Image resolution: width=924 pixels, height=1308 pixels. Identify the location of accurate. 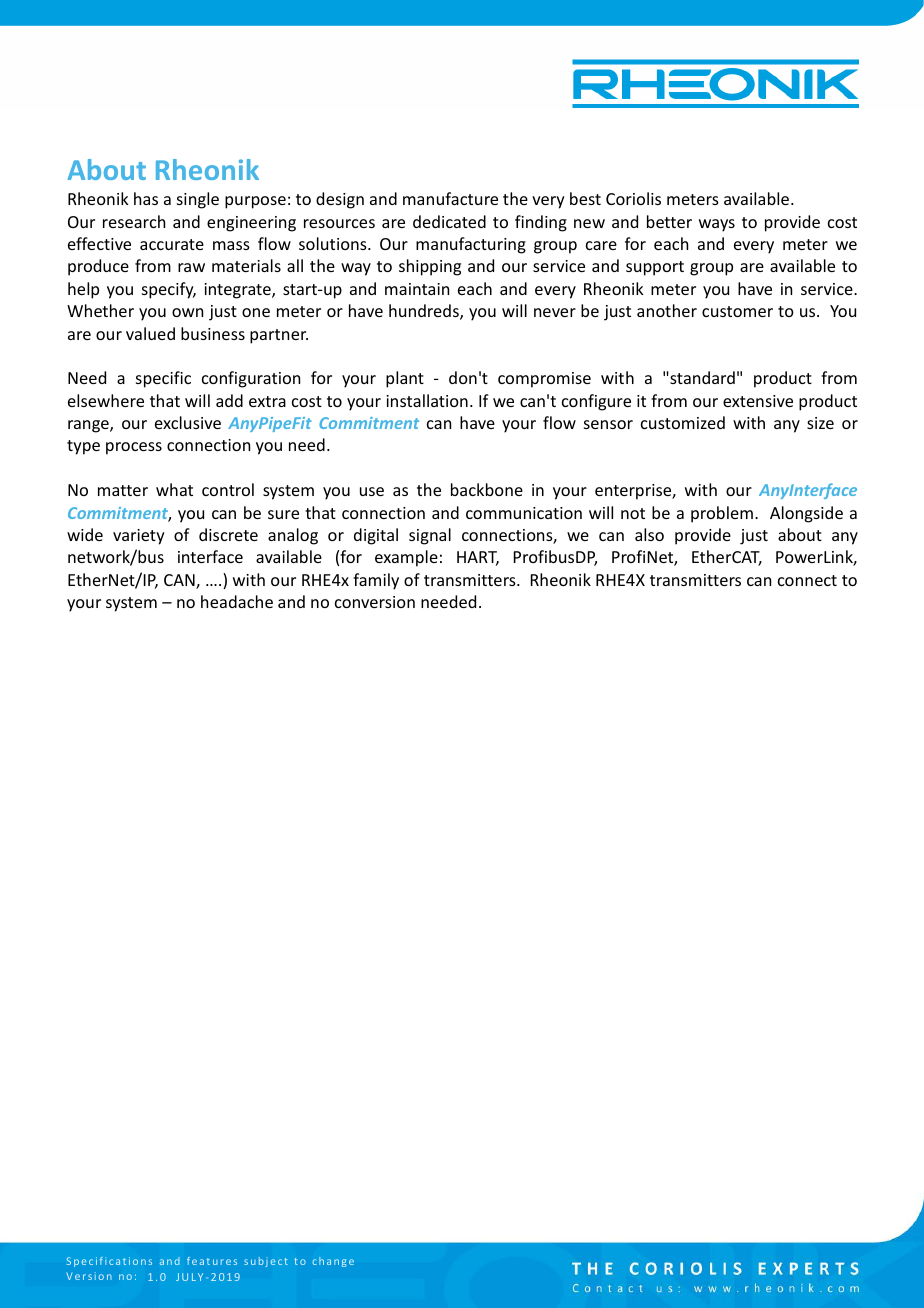
(172, 244).
